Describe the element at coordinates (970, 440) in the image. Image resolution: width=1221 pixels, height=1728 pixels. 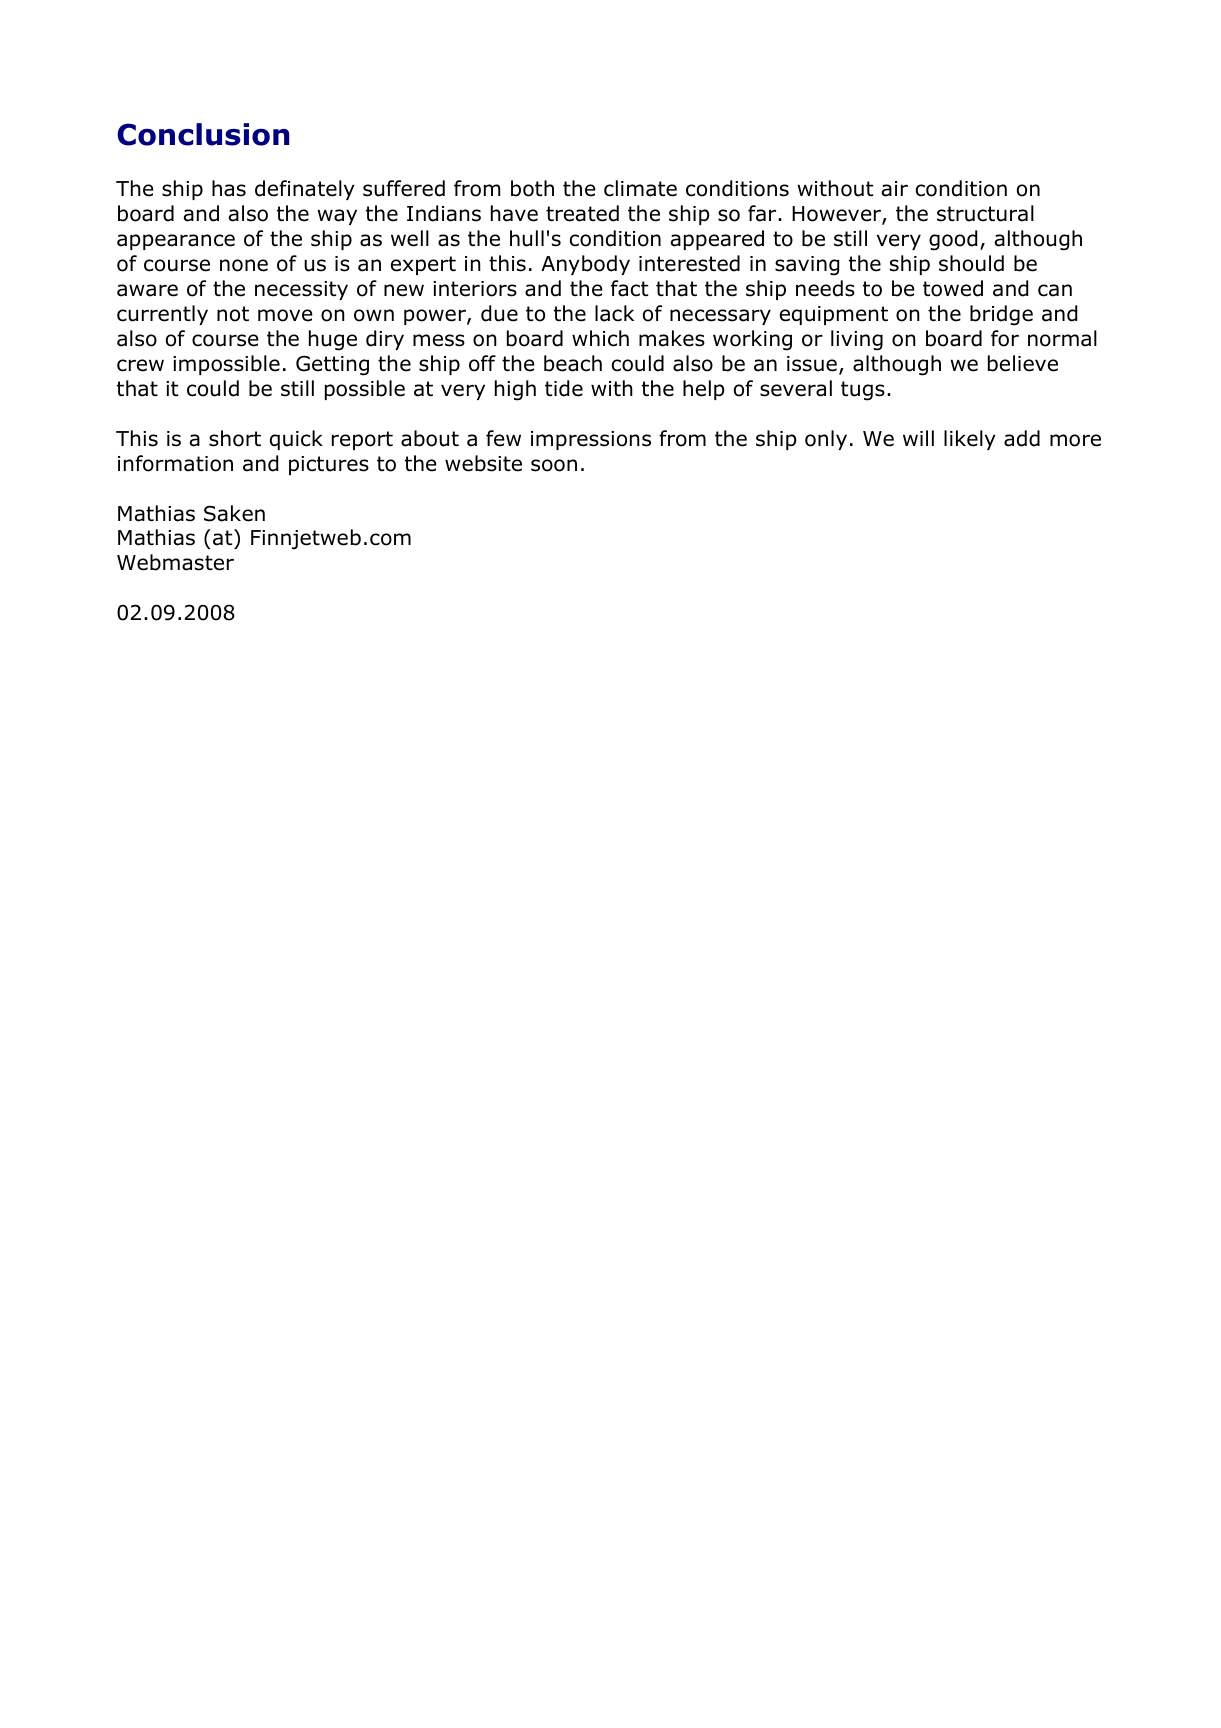
I see `likely` at that location.
